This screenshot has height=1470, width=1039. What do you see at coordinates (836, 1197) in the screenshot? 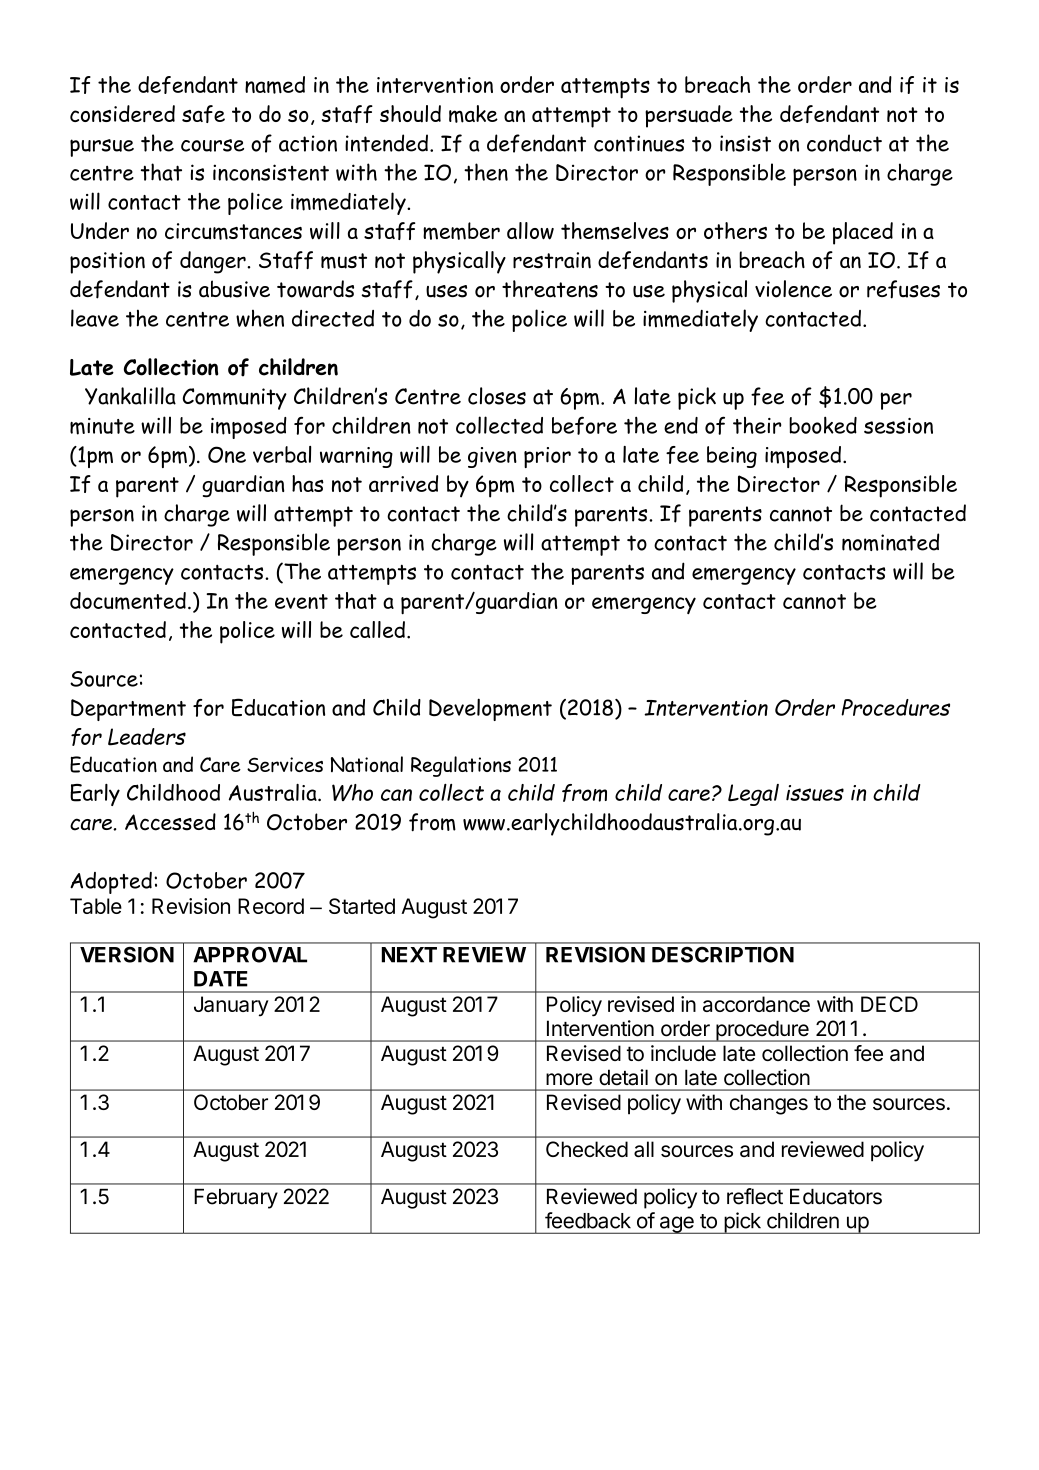
I see `Educators` at bounding box center [836, 1197].
